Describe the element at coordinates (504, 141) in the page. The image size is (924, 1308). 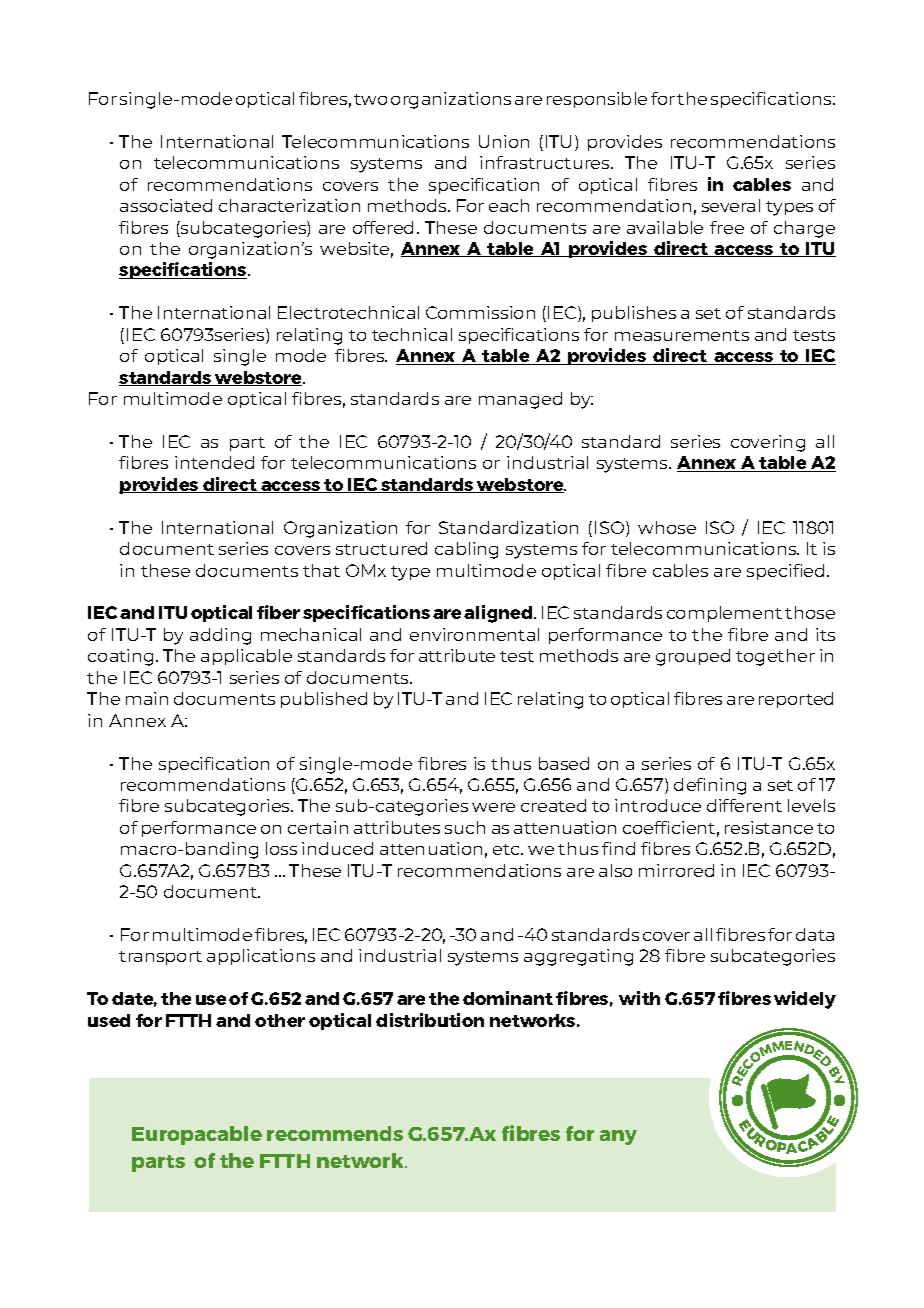
I see `Union` at that location.
